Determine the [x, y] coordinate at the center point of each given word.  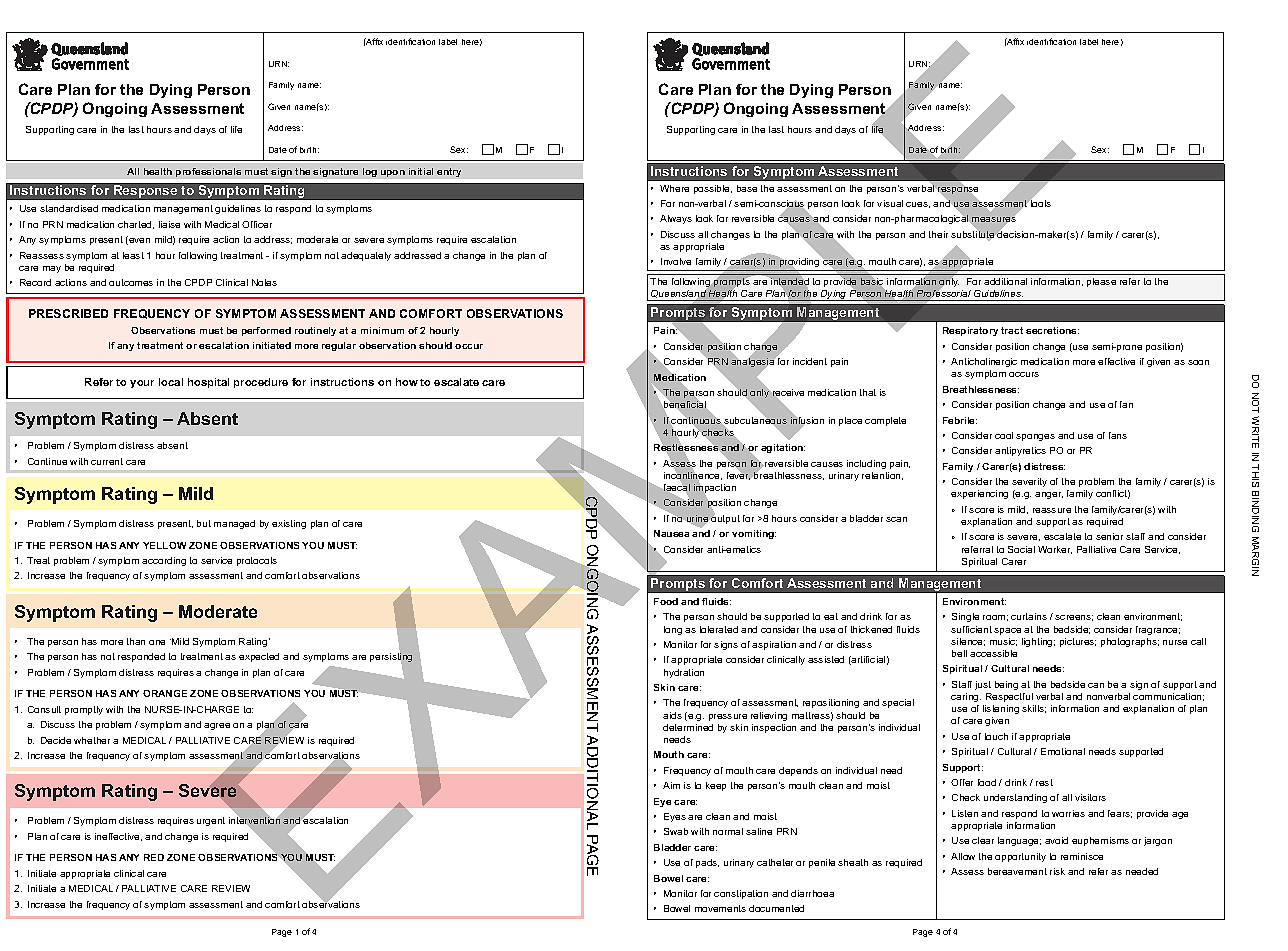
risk [1057, 871]
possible [713, 189]
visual [890, 203]
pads [707, 863]
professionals [208, 172]
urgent [211, 821]
